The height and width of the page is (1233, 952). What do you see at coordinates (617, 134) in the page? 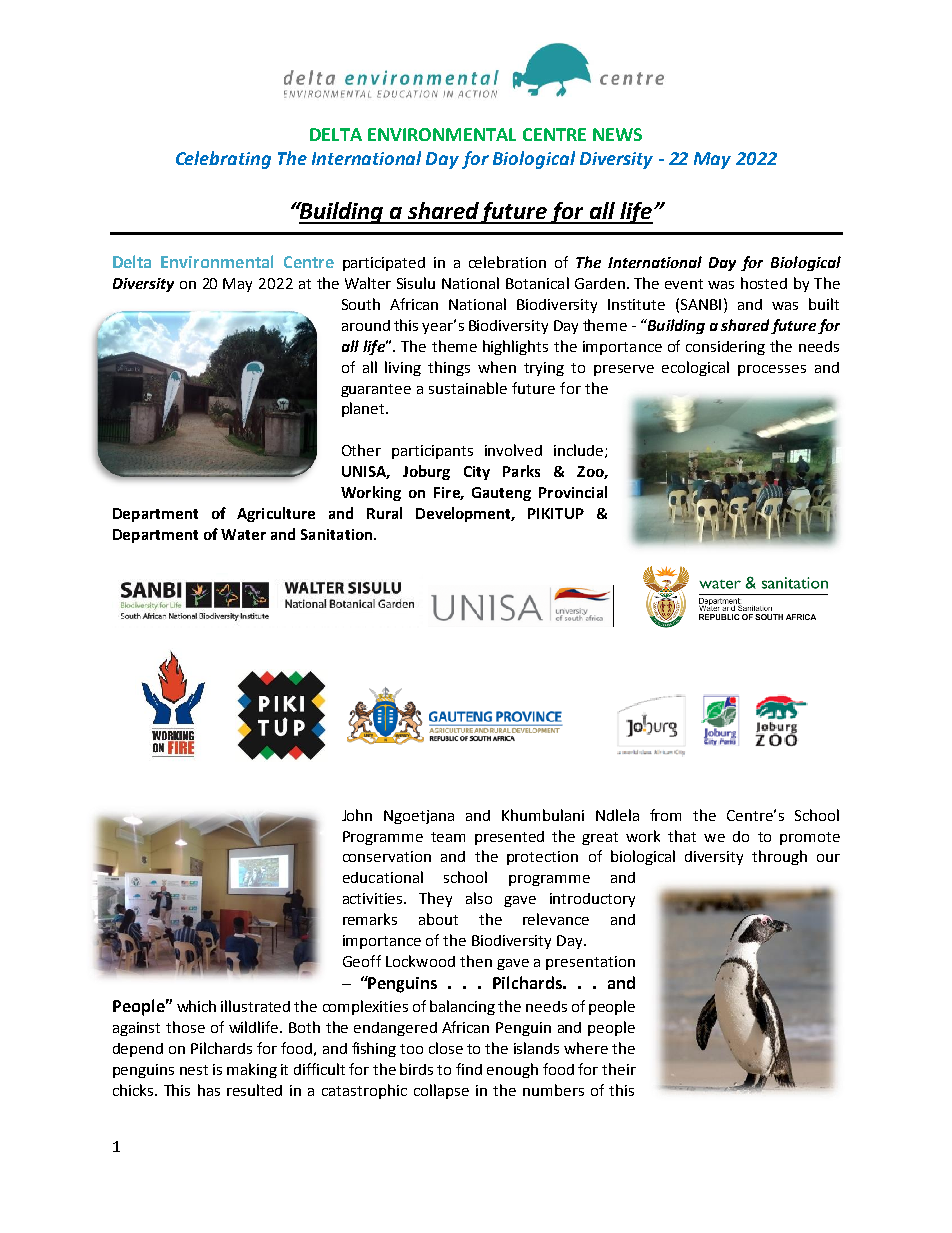
I see `NEWS` at bounding box center [617, 134].
